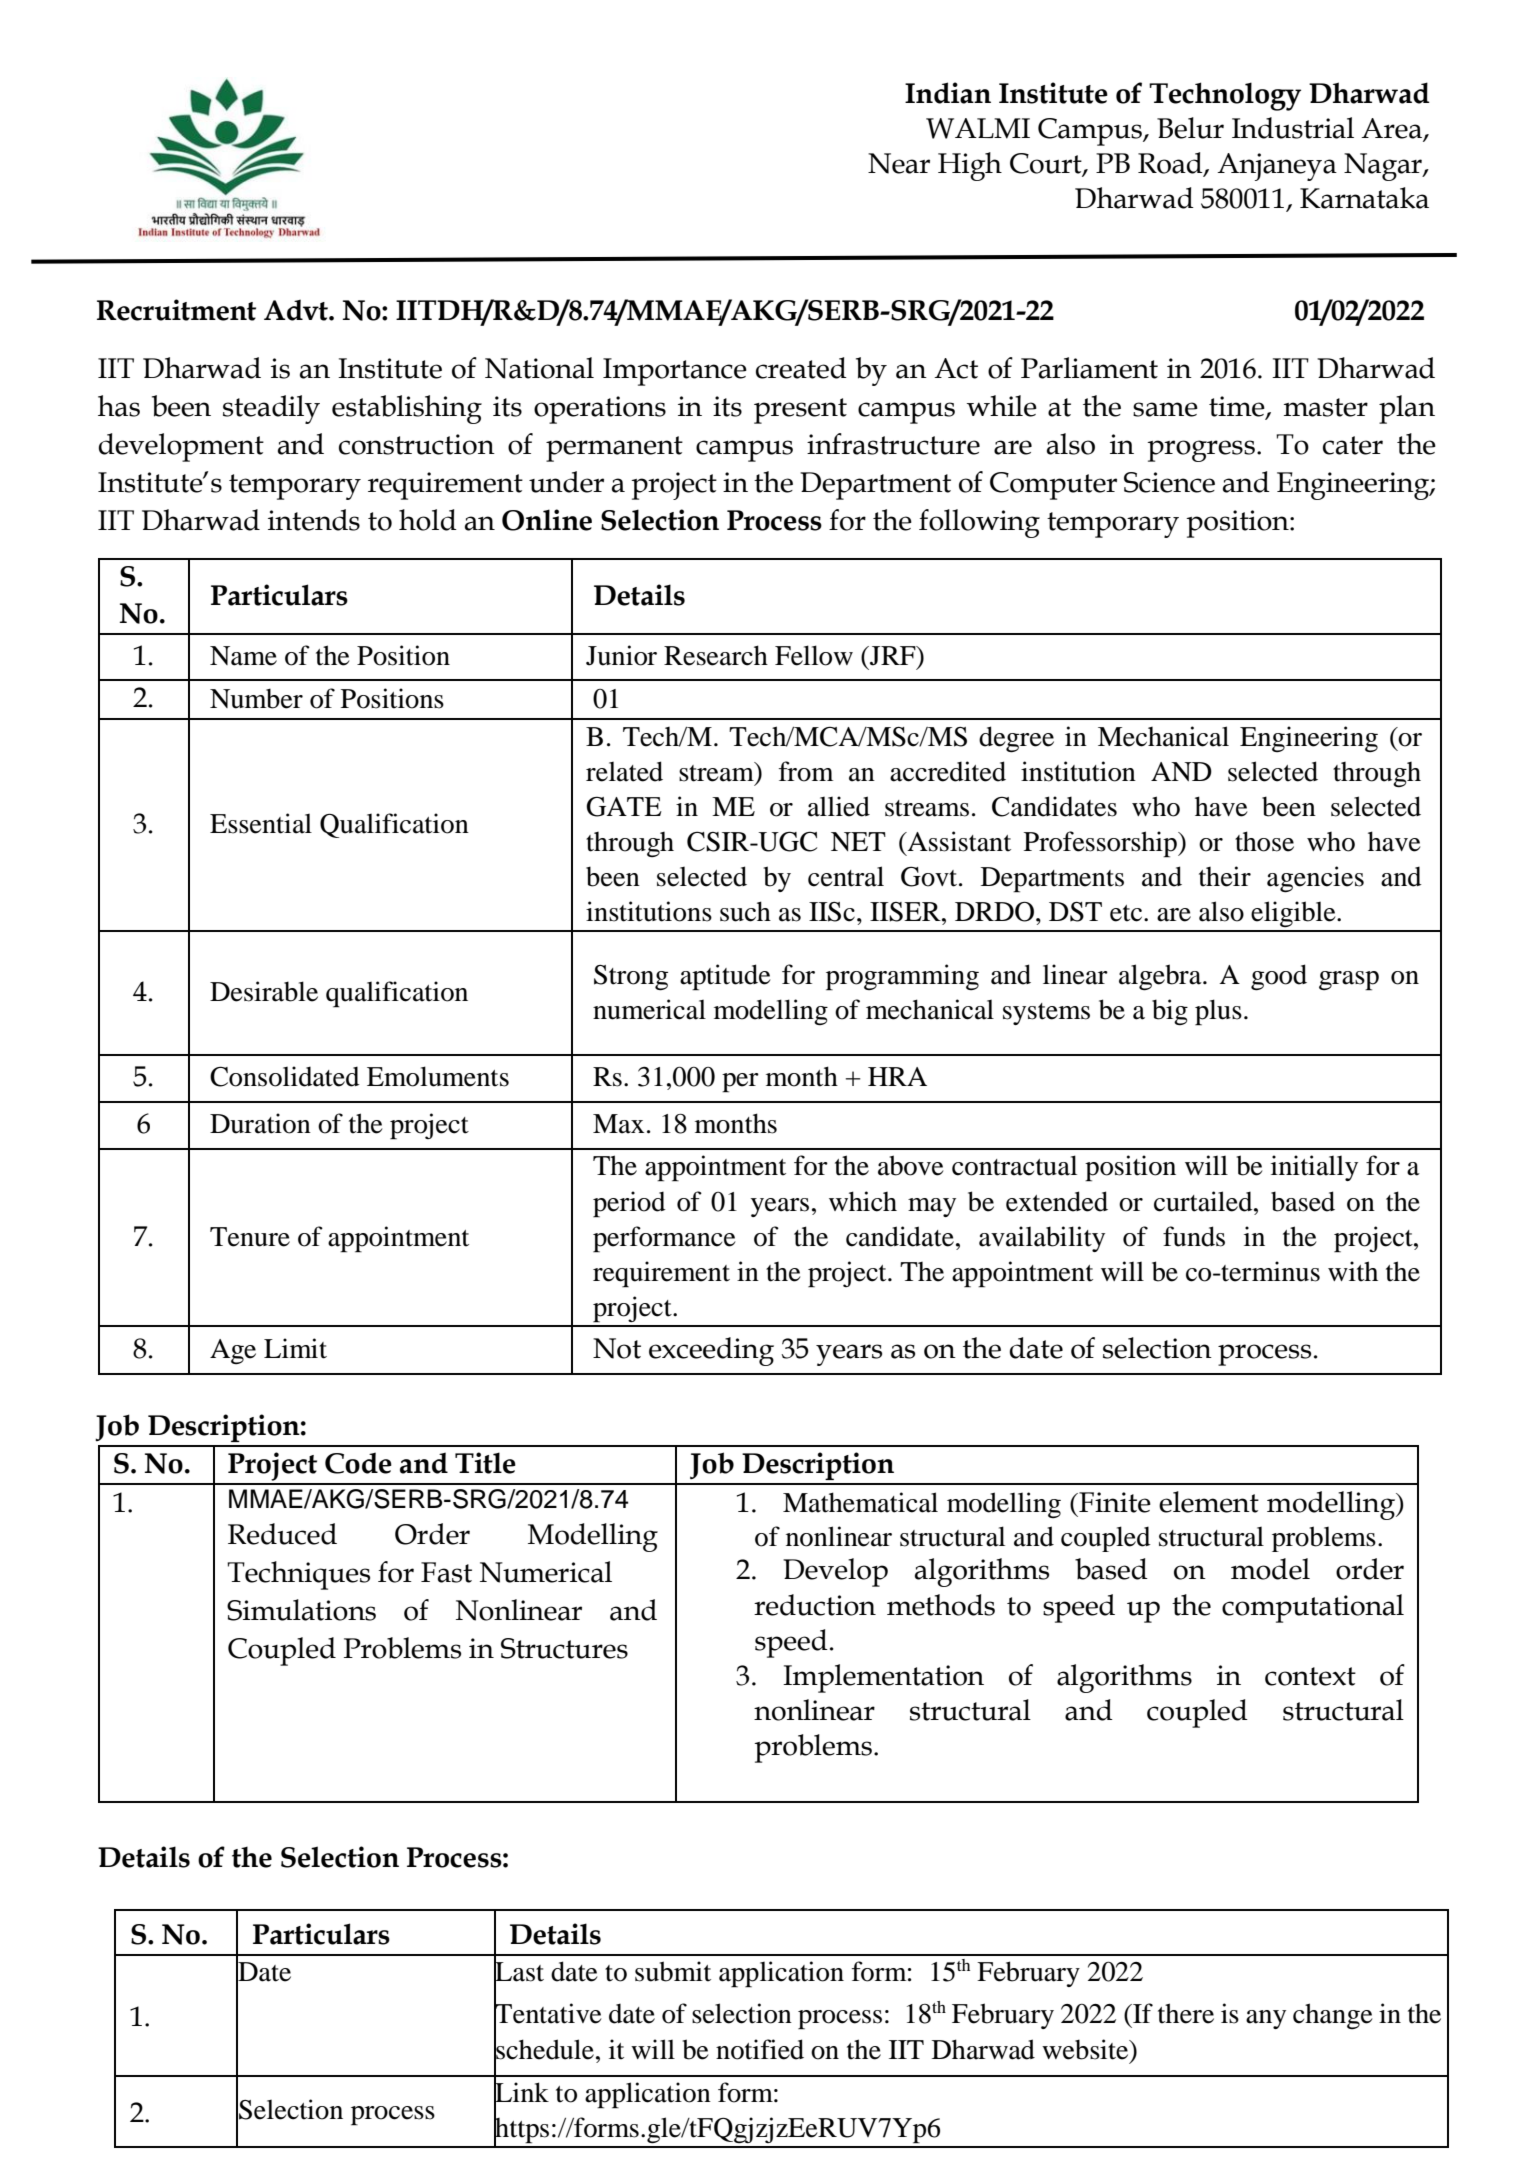  What do you see at coordinates (948, 93) in the document?
I see `Indian` at bounding box center [948, 93].
